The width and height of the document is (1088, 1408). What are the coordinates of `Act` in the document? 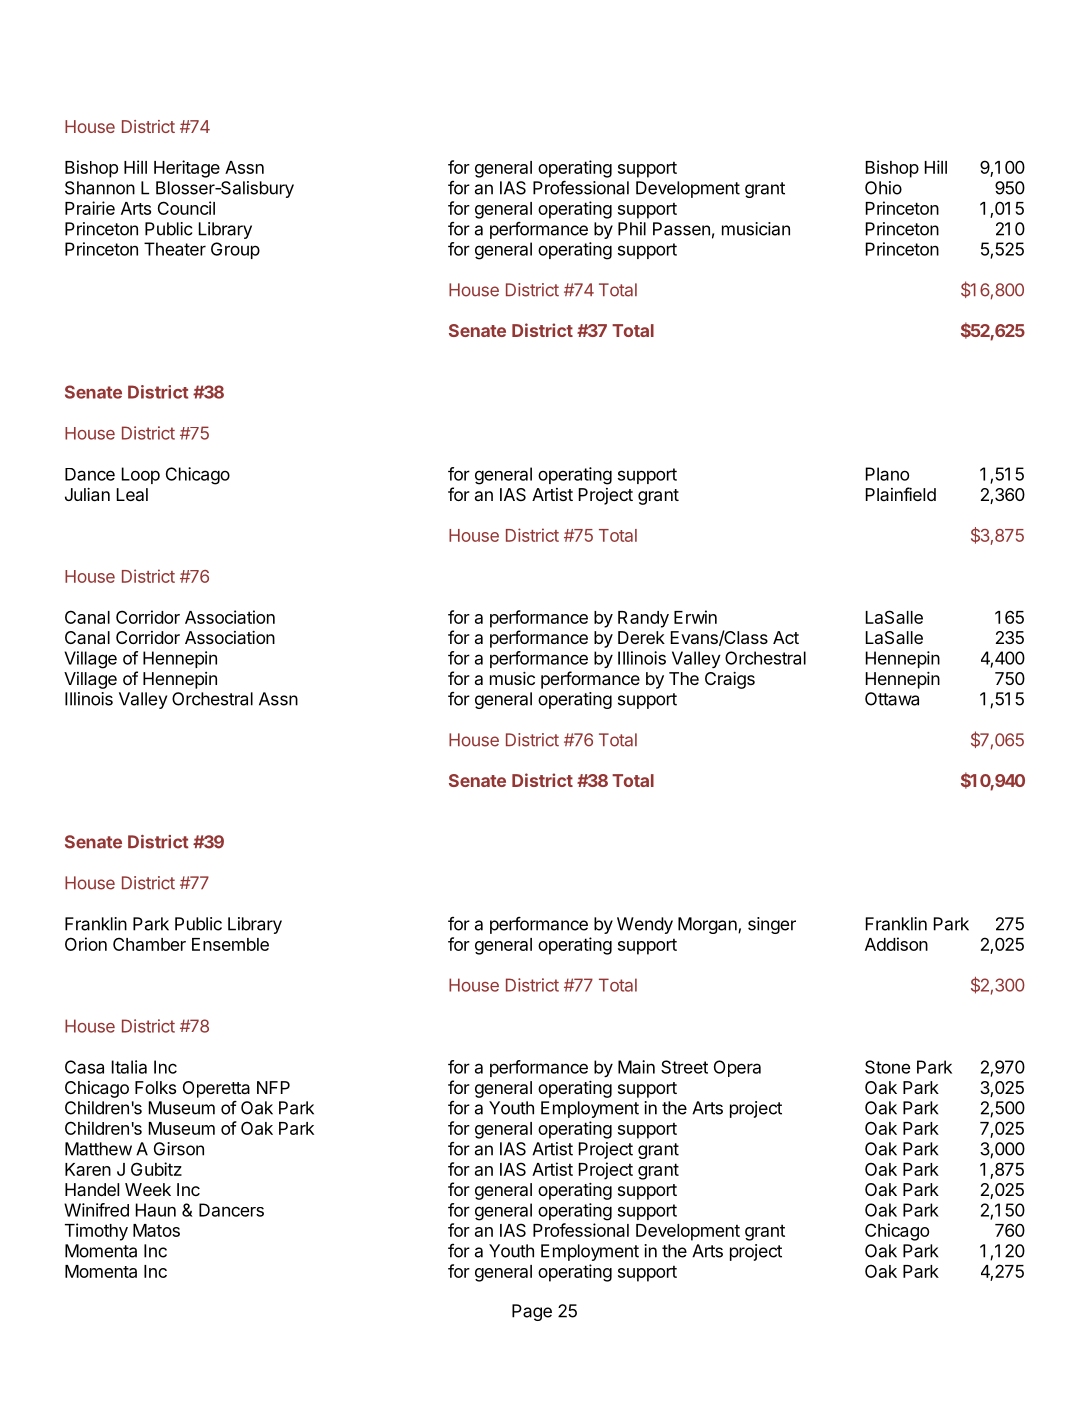 It's located at (786, 637).
